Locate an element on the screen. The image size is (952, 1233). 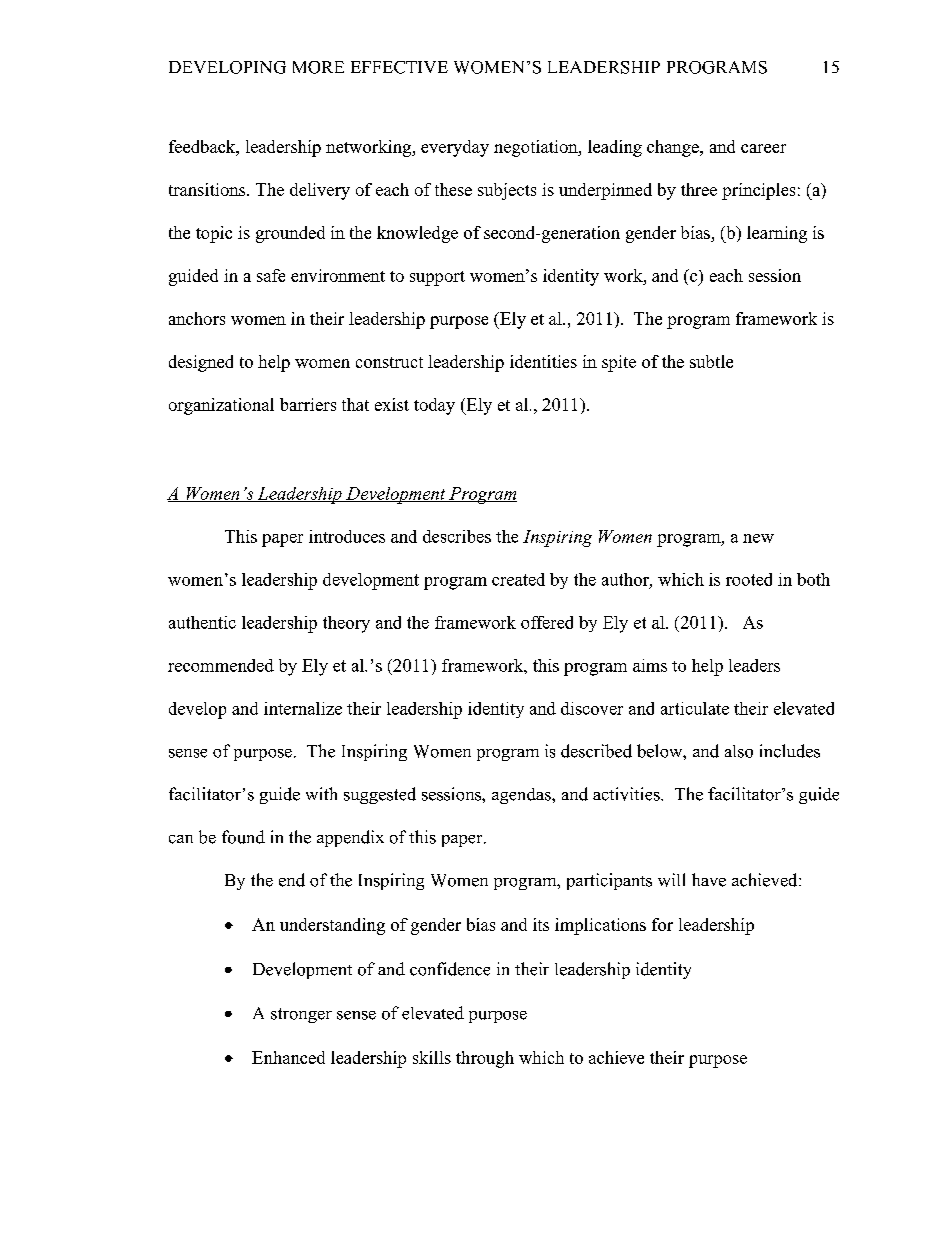
for is located at coordinates (662, 924).
